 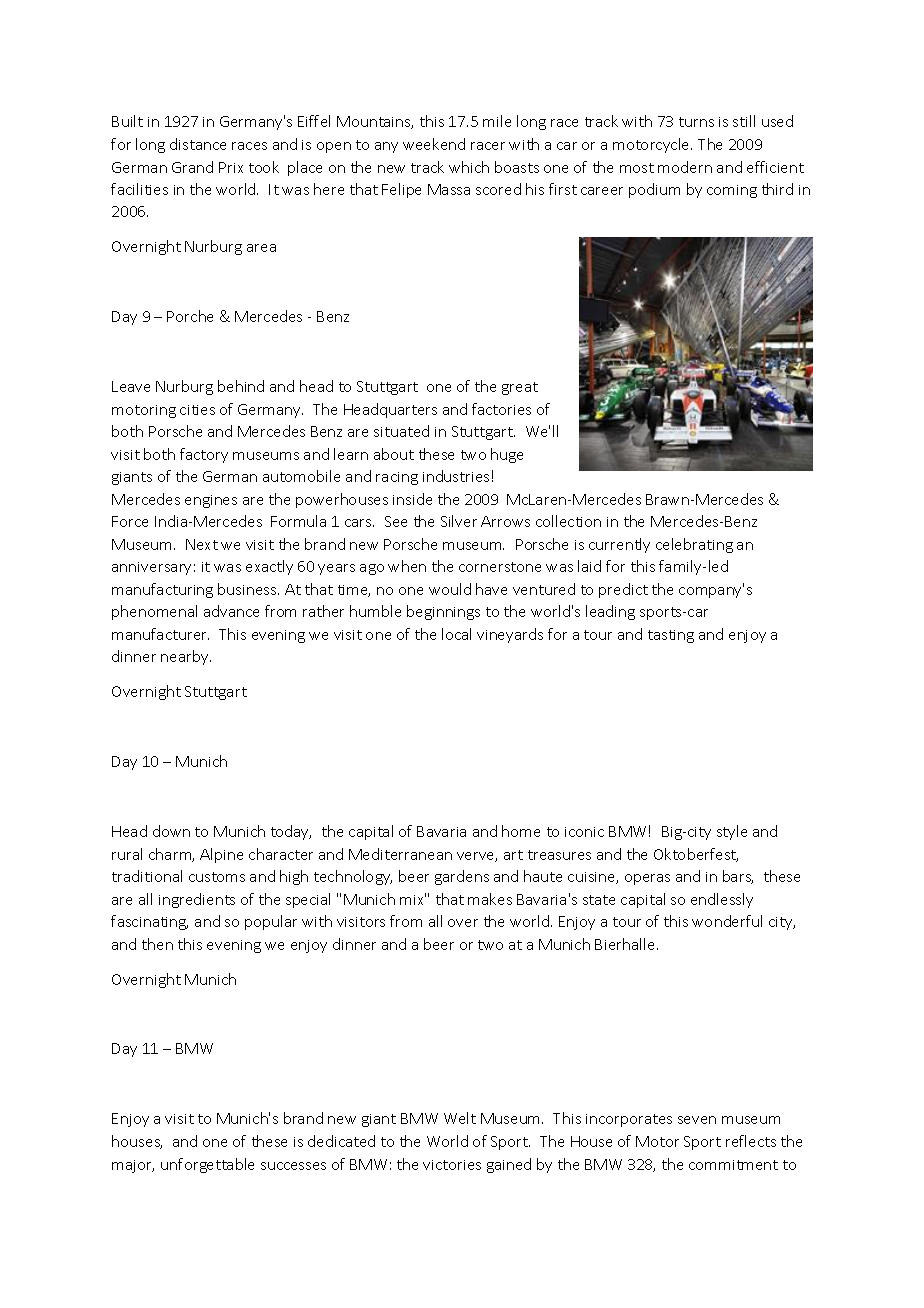 What do you see at coordinates (685, 167) in the document?
I see `modern` at bounding box center [685, 167].
